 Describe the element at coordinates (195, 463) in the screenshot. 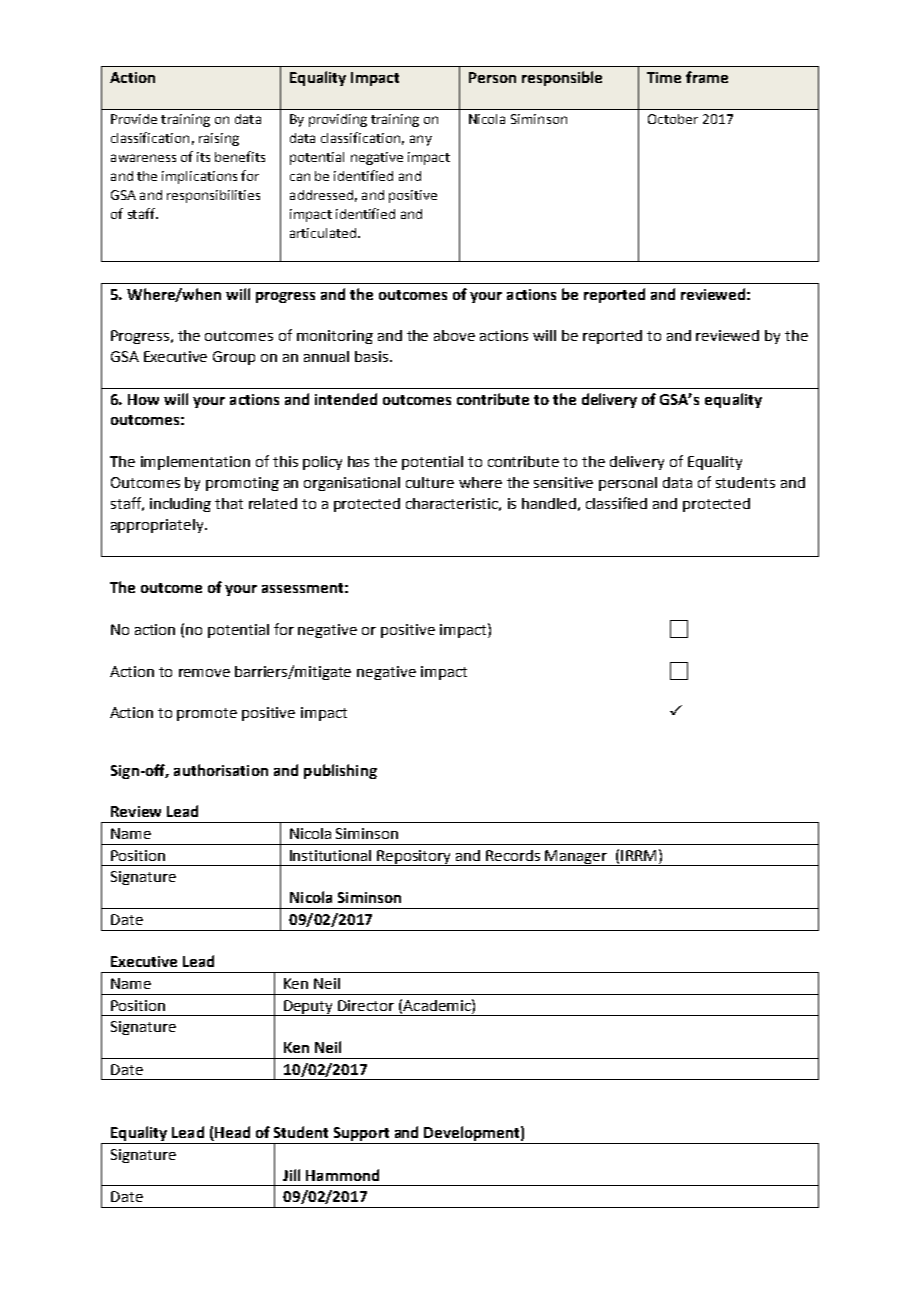

I see `implementation` at that location.
